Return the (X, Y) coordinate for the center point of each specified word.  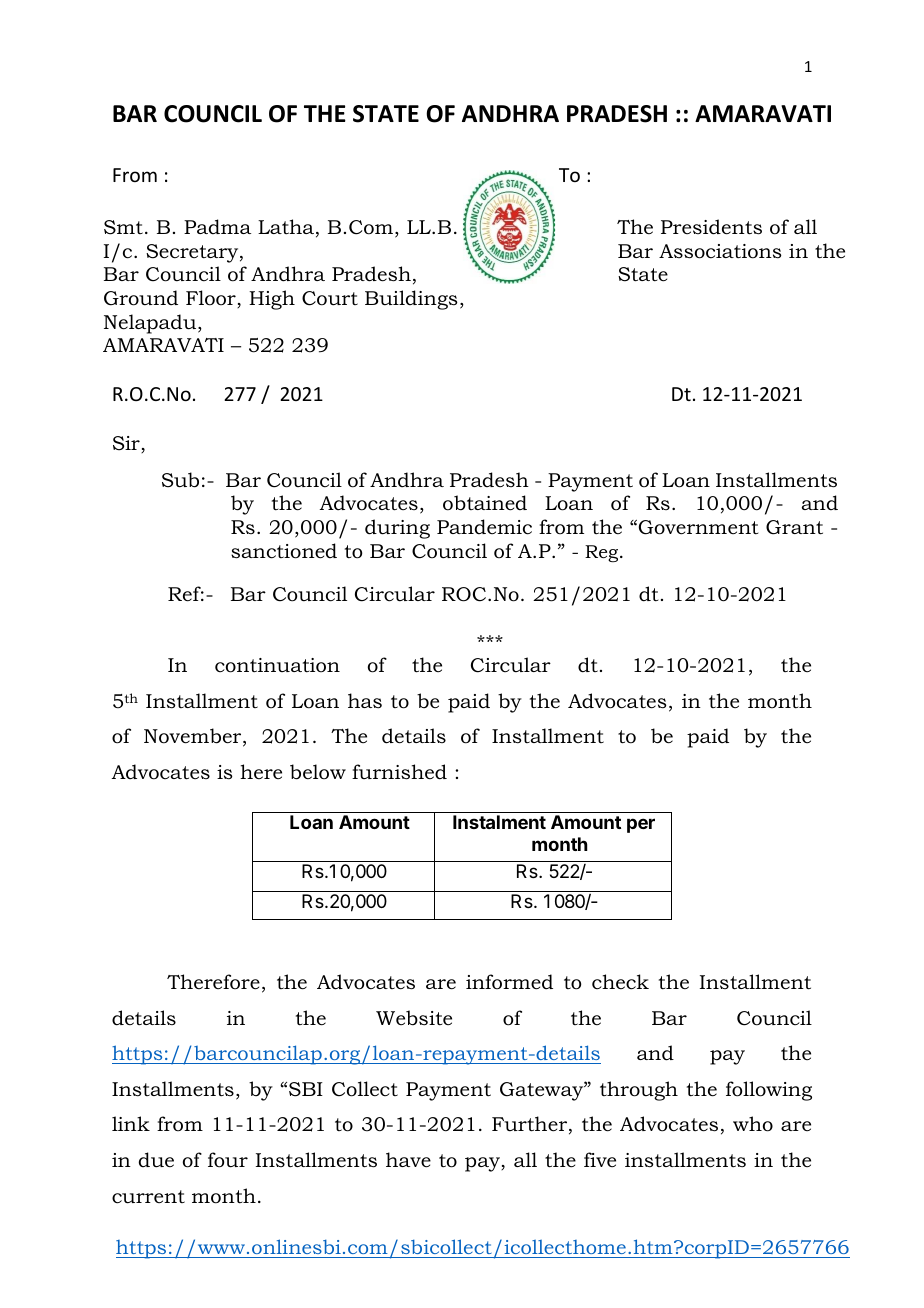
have (408, 1160)
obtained (485, 503)
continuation (277, 665)
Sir (127, 444)
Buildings (411, 300)
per (641, 825)
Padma (217, 226)
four (228, 1160)
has (365, 701)
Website (414, 1018)
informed (509, 982)
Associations (720, 251)
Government (698, 527)
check (620, 982)
